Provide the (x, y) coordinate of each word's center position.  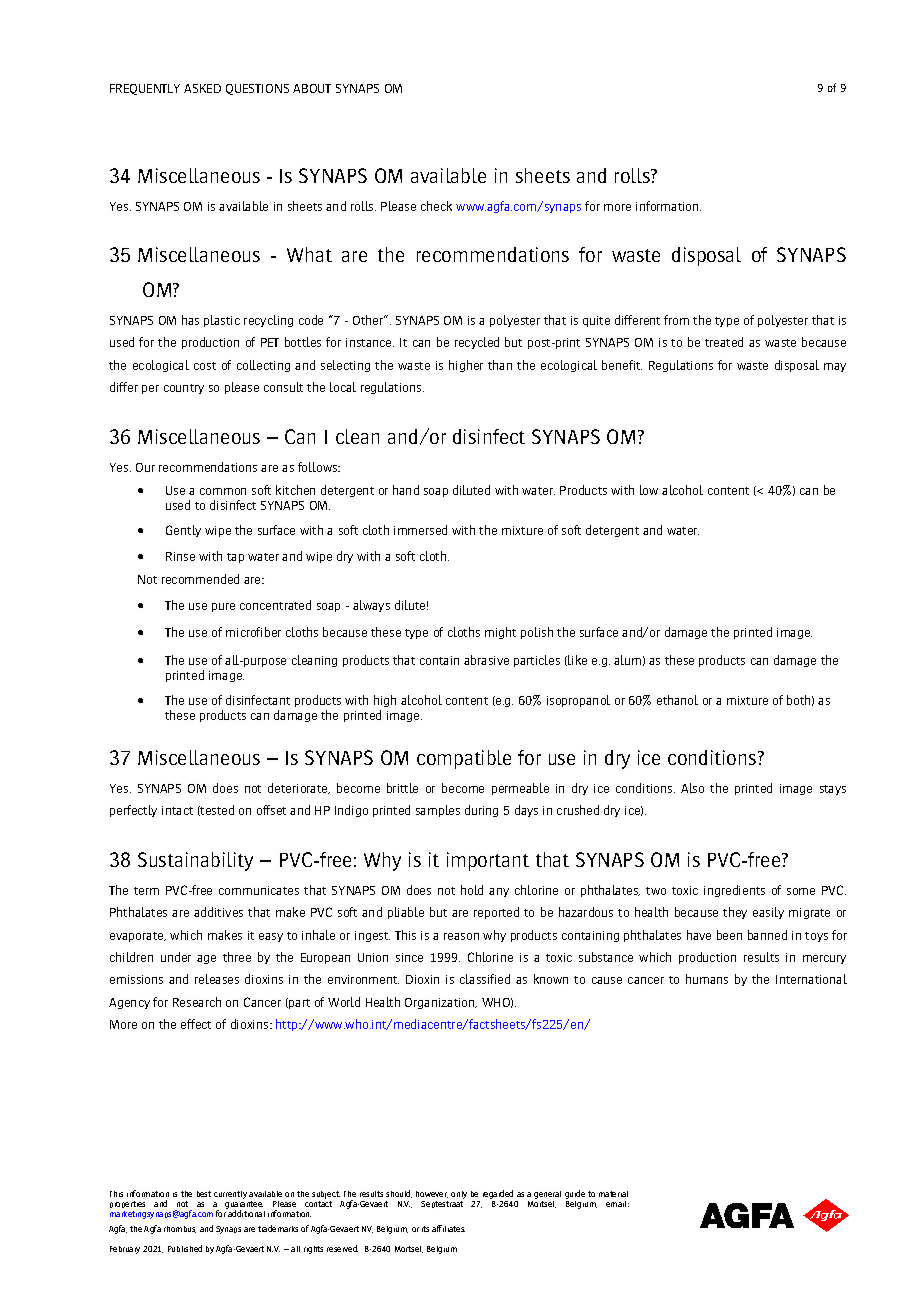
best (204, 1194)
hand (406, 490)
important (488, 861)
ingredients (734, 891)
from (676, 320)
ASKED (202, 88)
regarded (499, 1196)
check (436, 206)
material (613, 1194)
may (835, 367)
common (223, 491)
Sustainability (195, 861)
